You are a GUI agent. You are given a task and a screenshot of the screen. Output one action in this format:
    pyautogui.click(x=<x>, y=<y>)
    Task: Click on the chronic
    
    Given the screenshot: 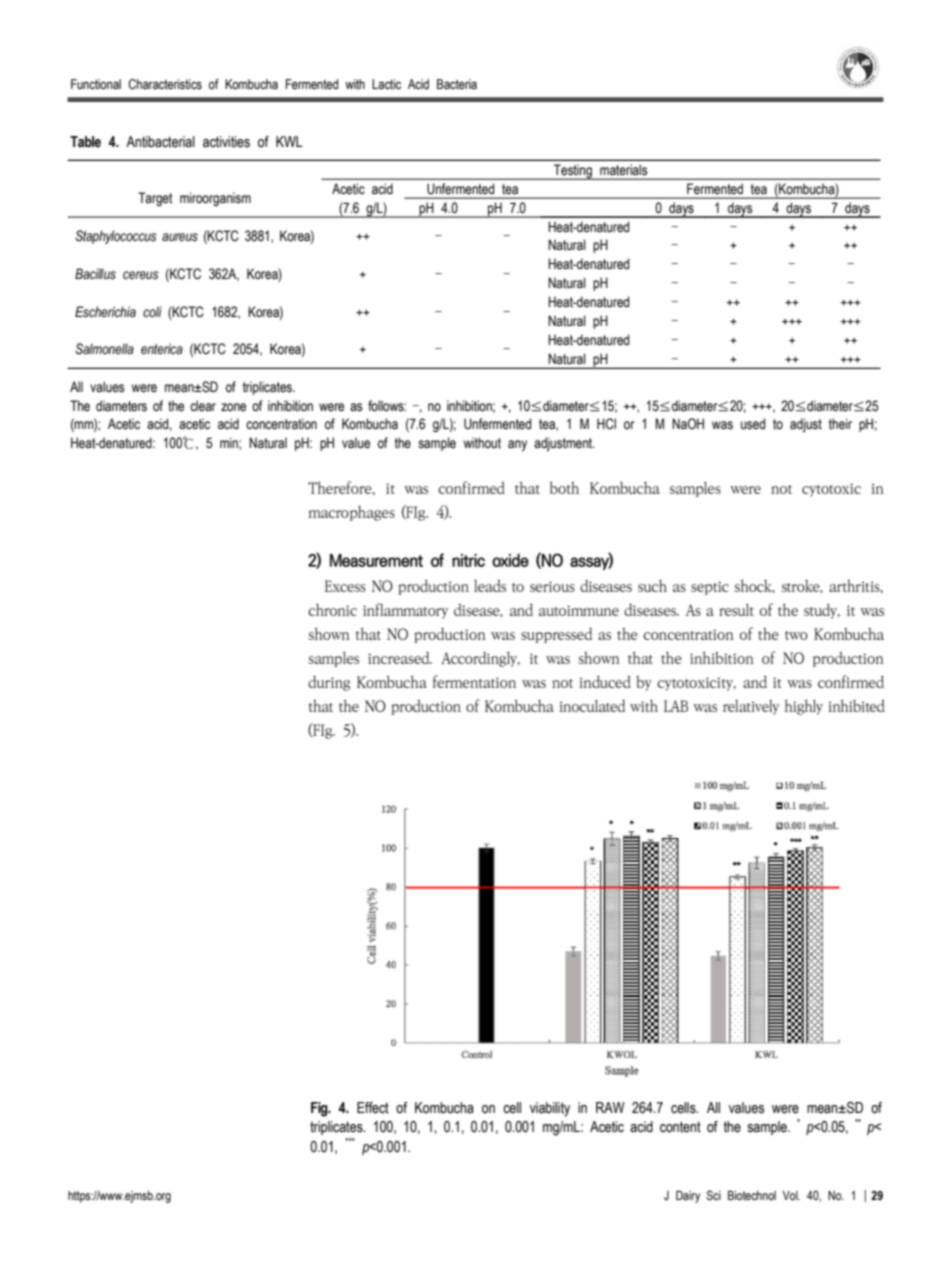 What is the action you would take?
    pyautogui.click(x=332, y=609)
